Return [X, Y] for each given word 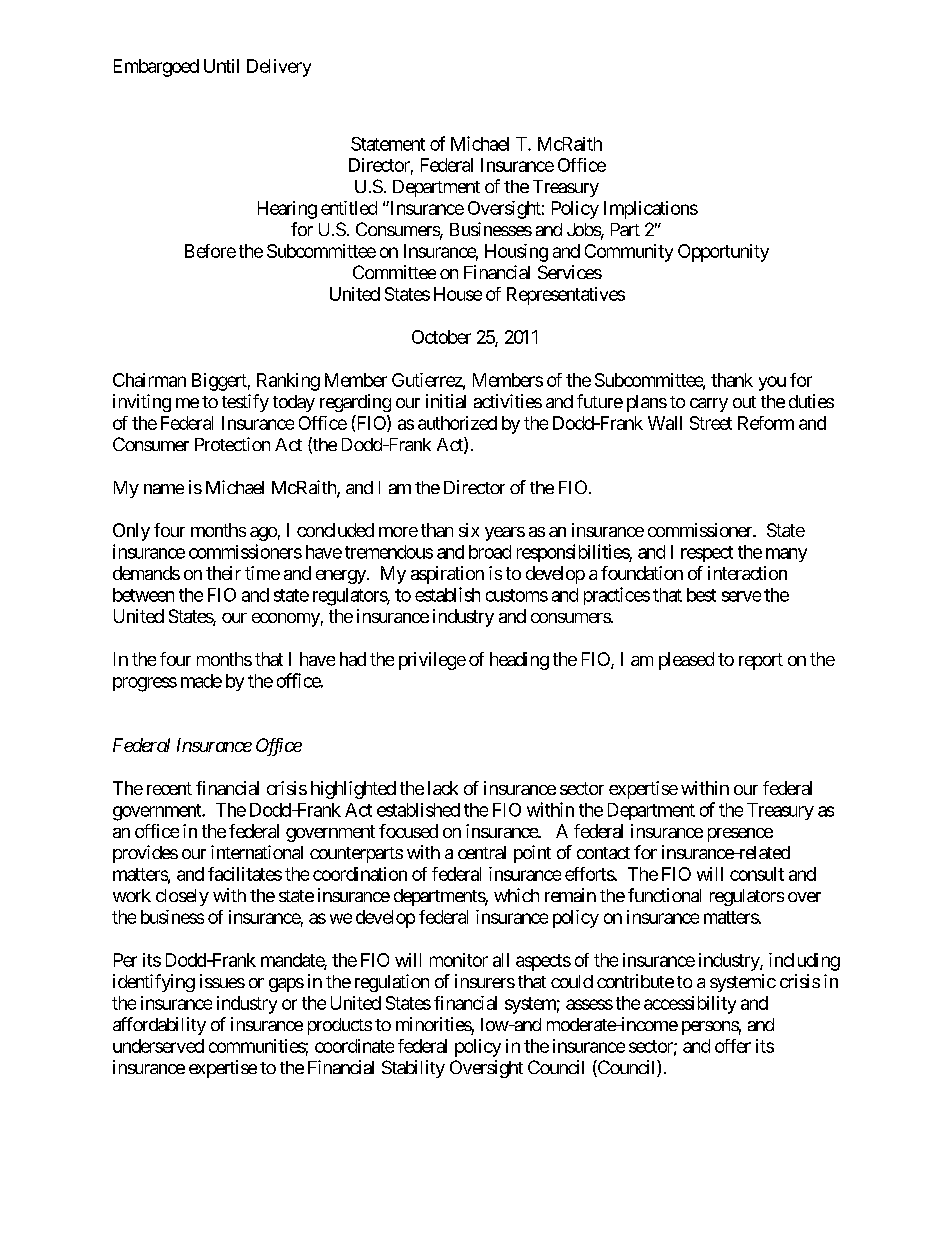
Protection [232, 444]
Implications [651, 210]
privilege [432, 661]
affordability [159, 1026]
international [257, 852]
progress [145, 684]
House [458, 294]
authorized [457, 423]
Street [711, 423]
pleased [686, 661]
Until [221, 66]
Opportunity [723, 253]
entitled [349, 208]
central [482, 852]
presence [740, 835]
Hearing [287, 210]
